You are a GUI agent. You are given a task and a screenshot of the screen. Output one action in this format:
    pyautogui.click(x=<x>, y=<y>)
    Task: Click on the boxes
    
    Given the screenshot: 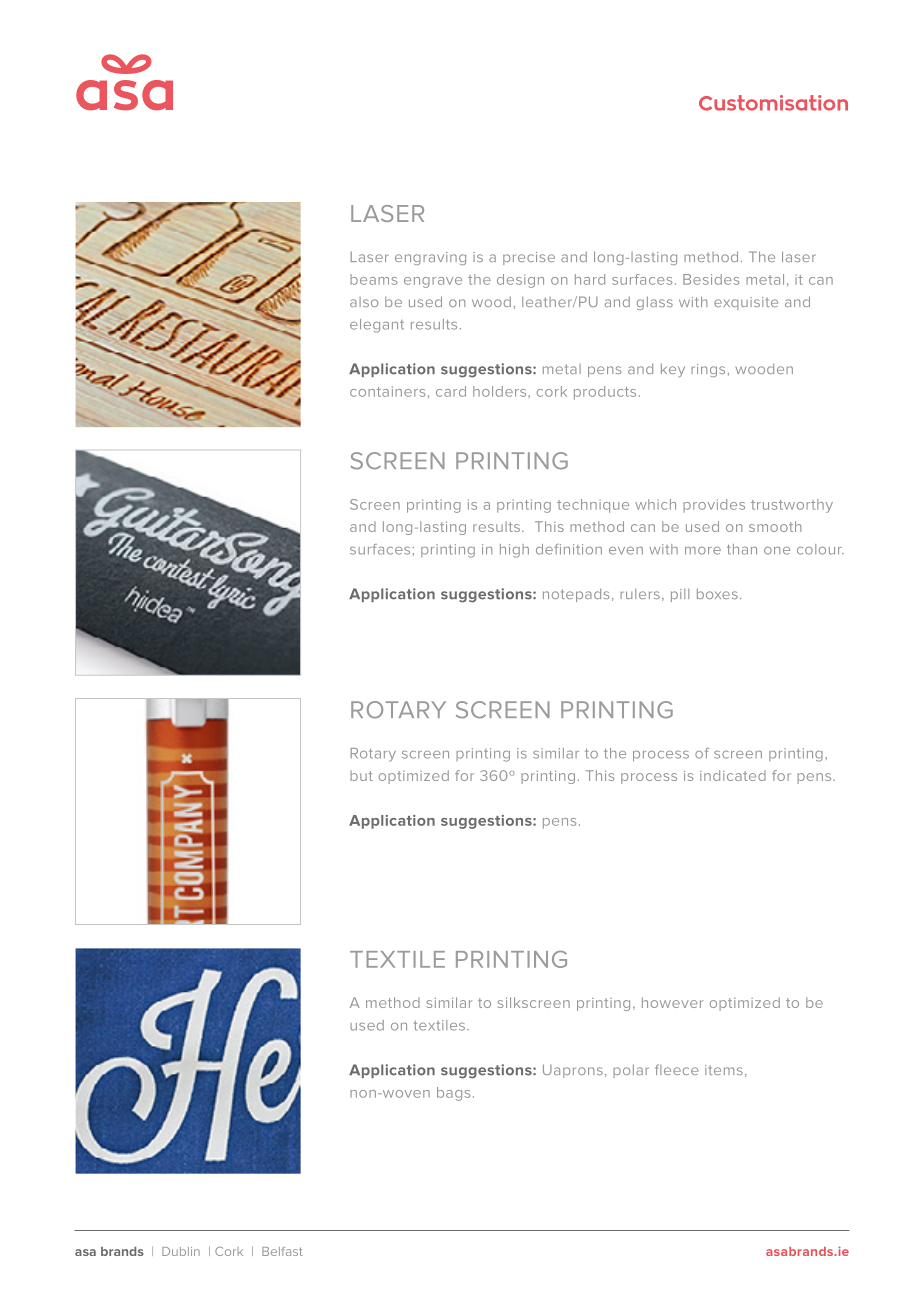 What is the action you would take?
    pyautogui.click(x=717, y=593)
